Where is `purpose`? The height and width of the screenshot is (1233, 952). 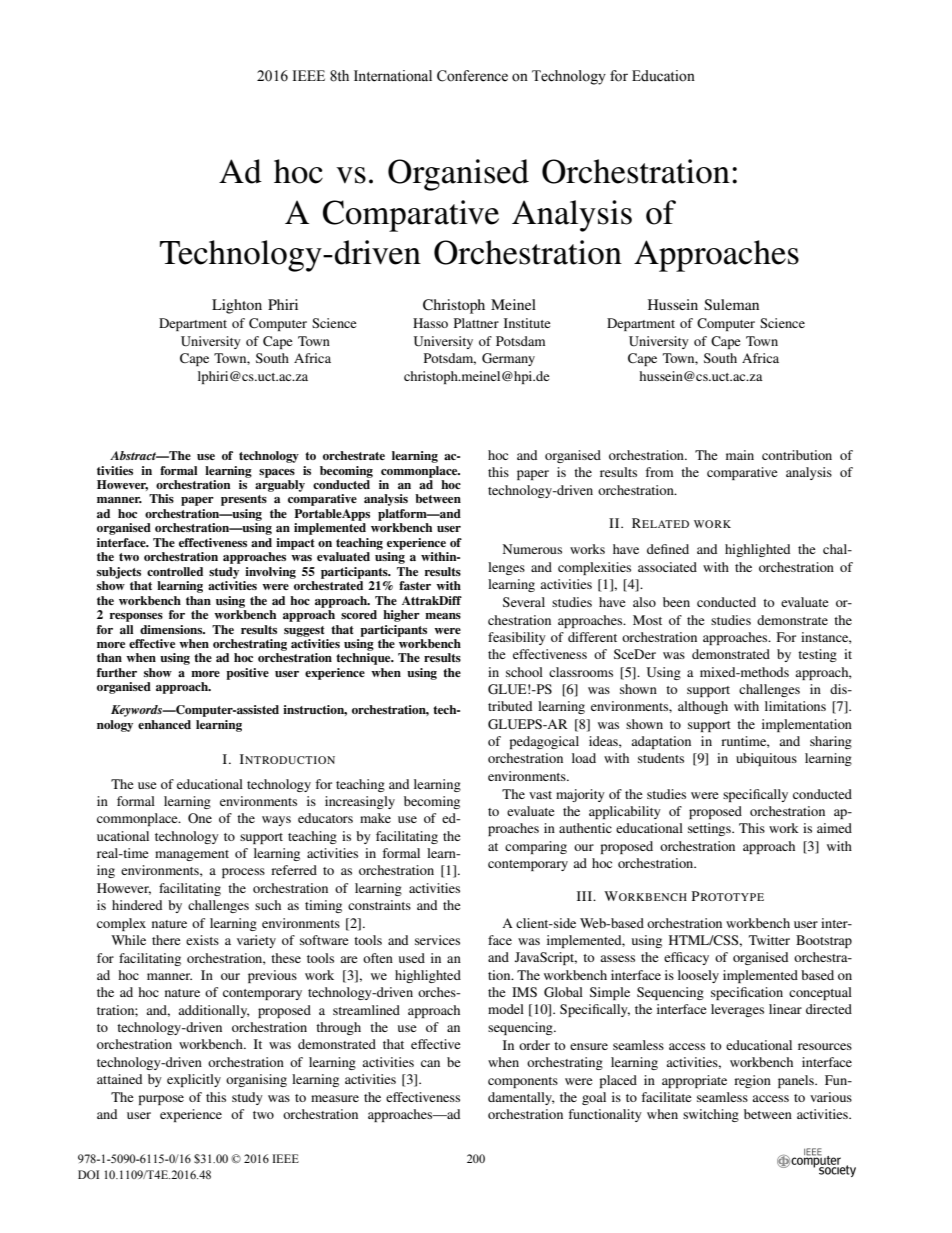 purpose is located at coordinates (161, 1100).
